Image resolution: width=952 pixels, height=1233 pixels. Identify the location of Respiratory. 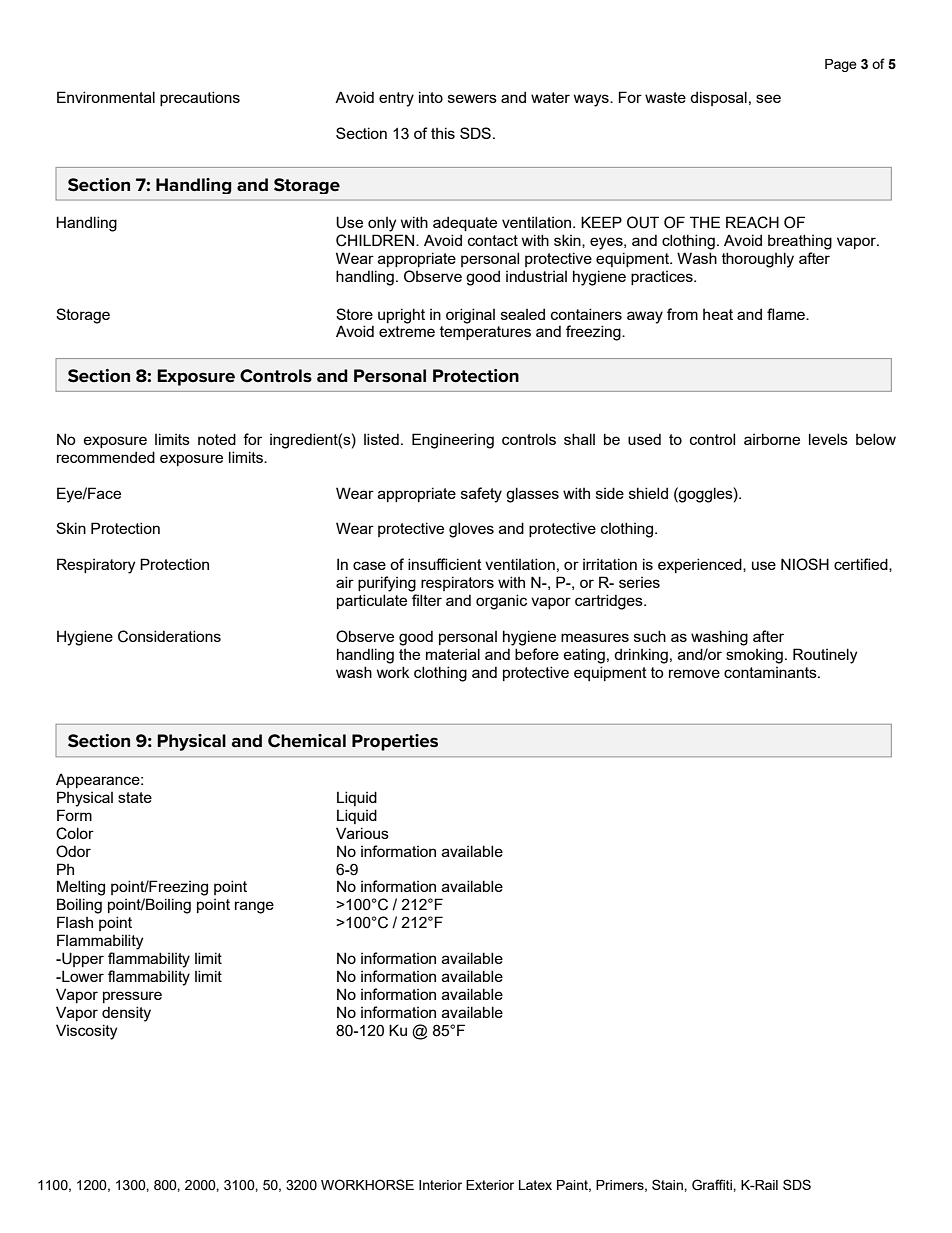
(96, 566).
